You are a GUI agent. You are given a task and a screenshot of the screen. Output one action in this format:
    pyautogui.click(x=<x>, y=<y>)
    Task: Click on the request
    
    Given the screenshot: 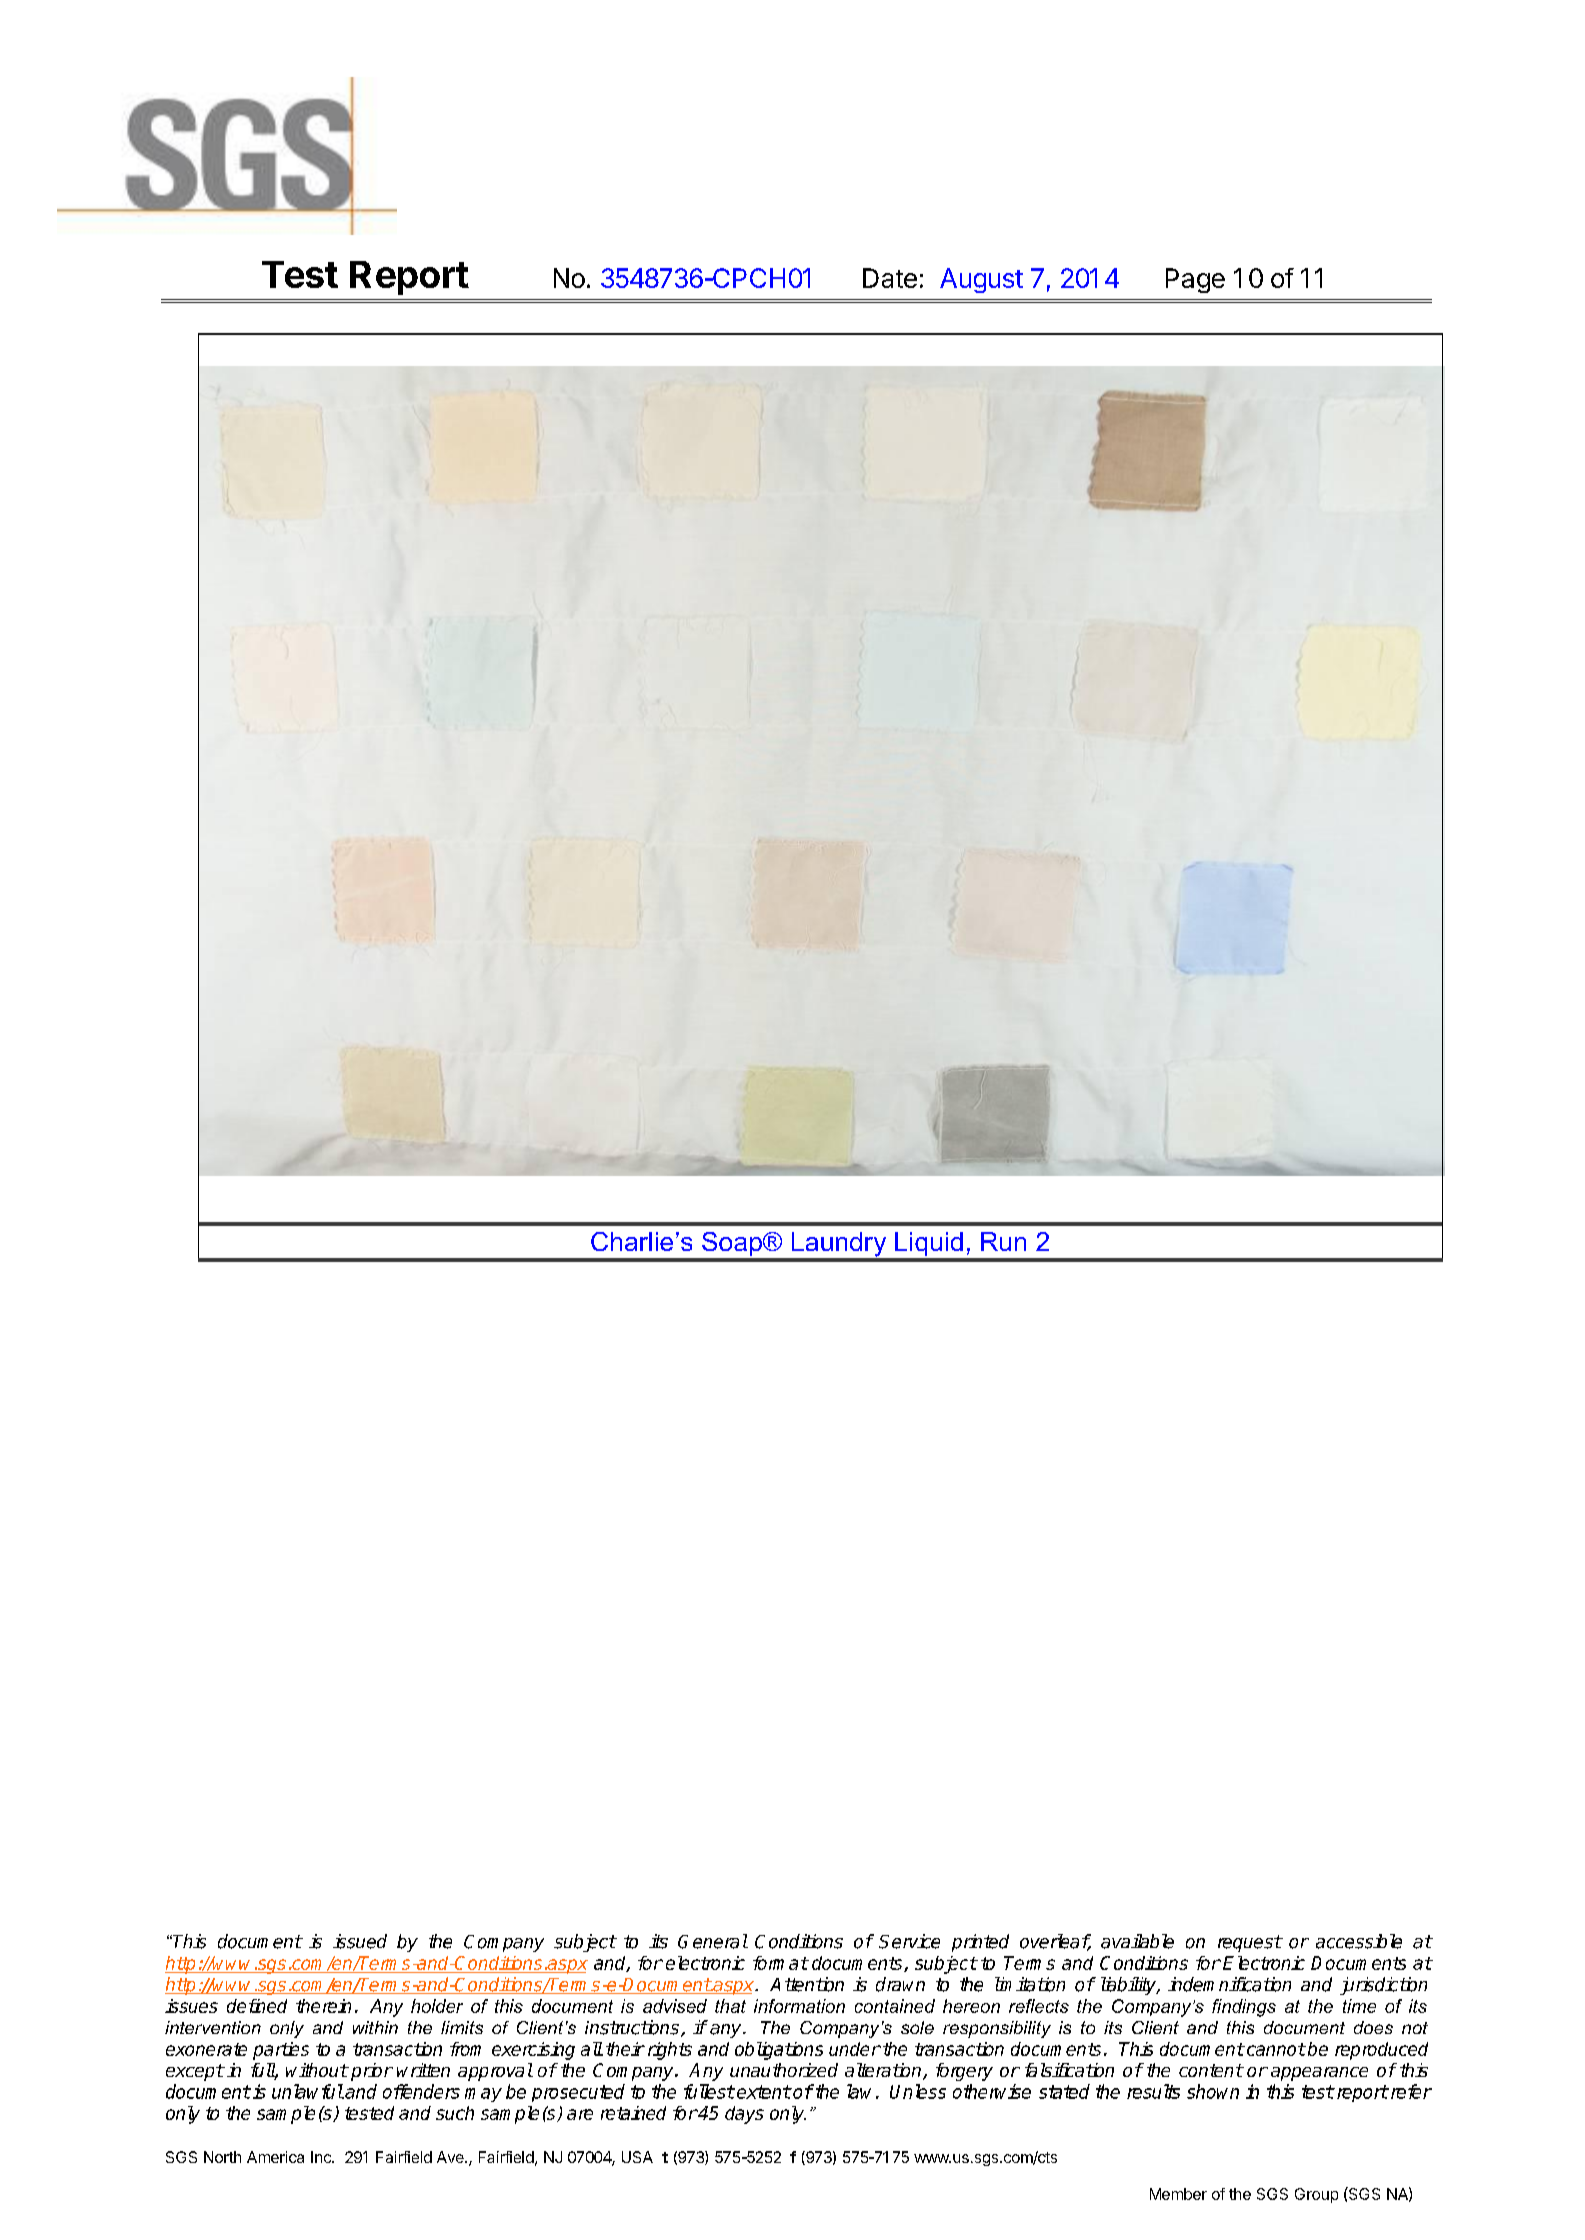 What is the action you would take?
    pyautogui.click(x=1250, y=1943)
